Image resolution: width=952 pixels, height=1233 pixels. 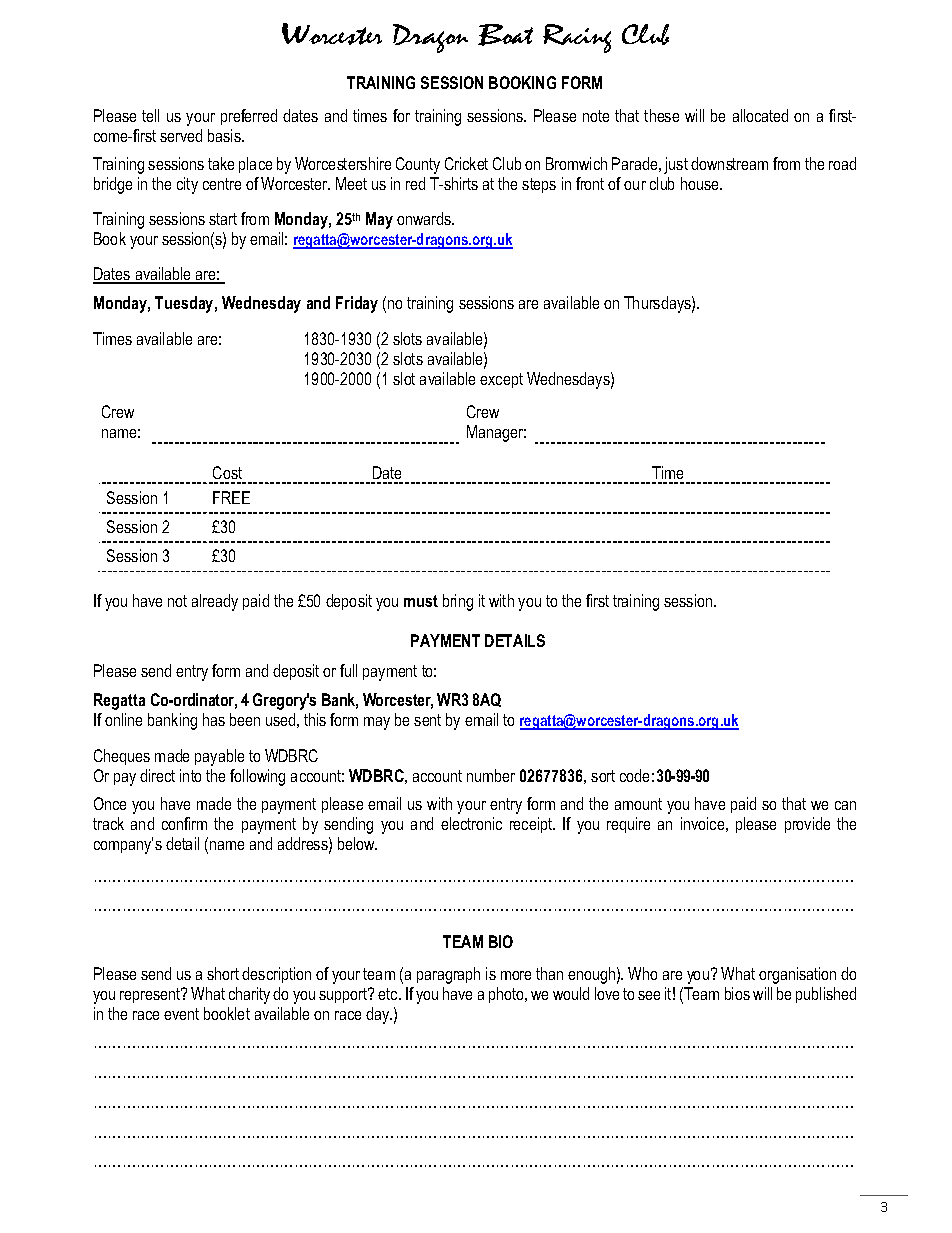 I want to click on except, so click(x=501, y=380).
